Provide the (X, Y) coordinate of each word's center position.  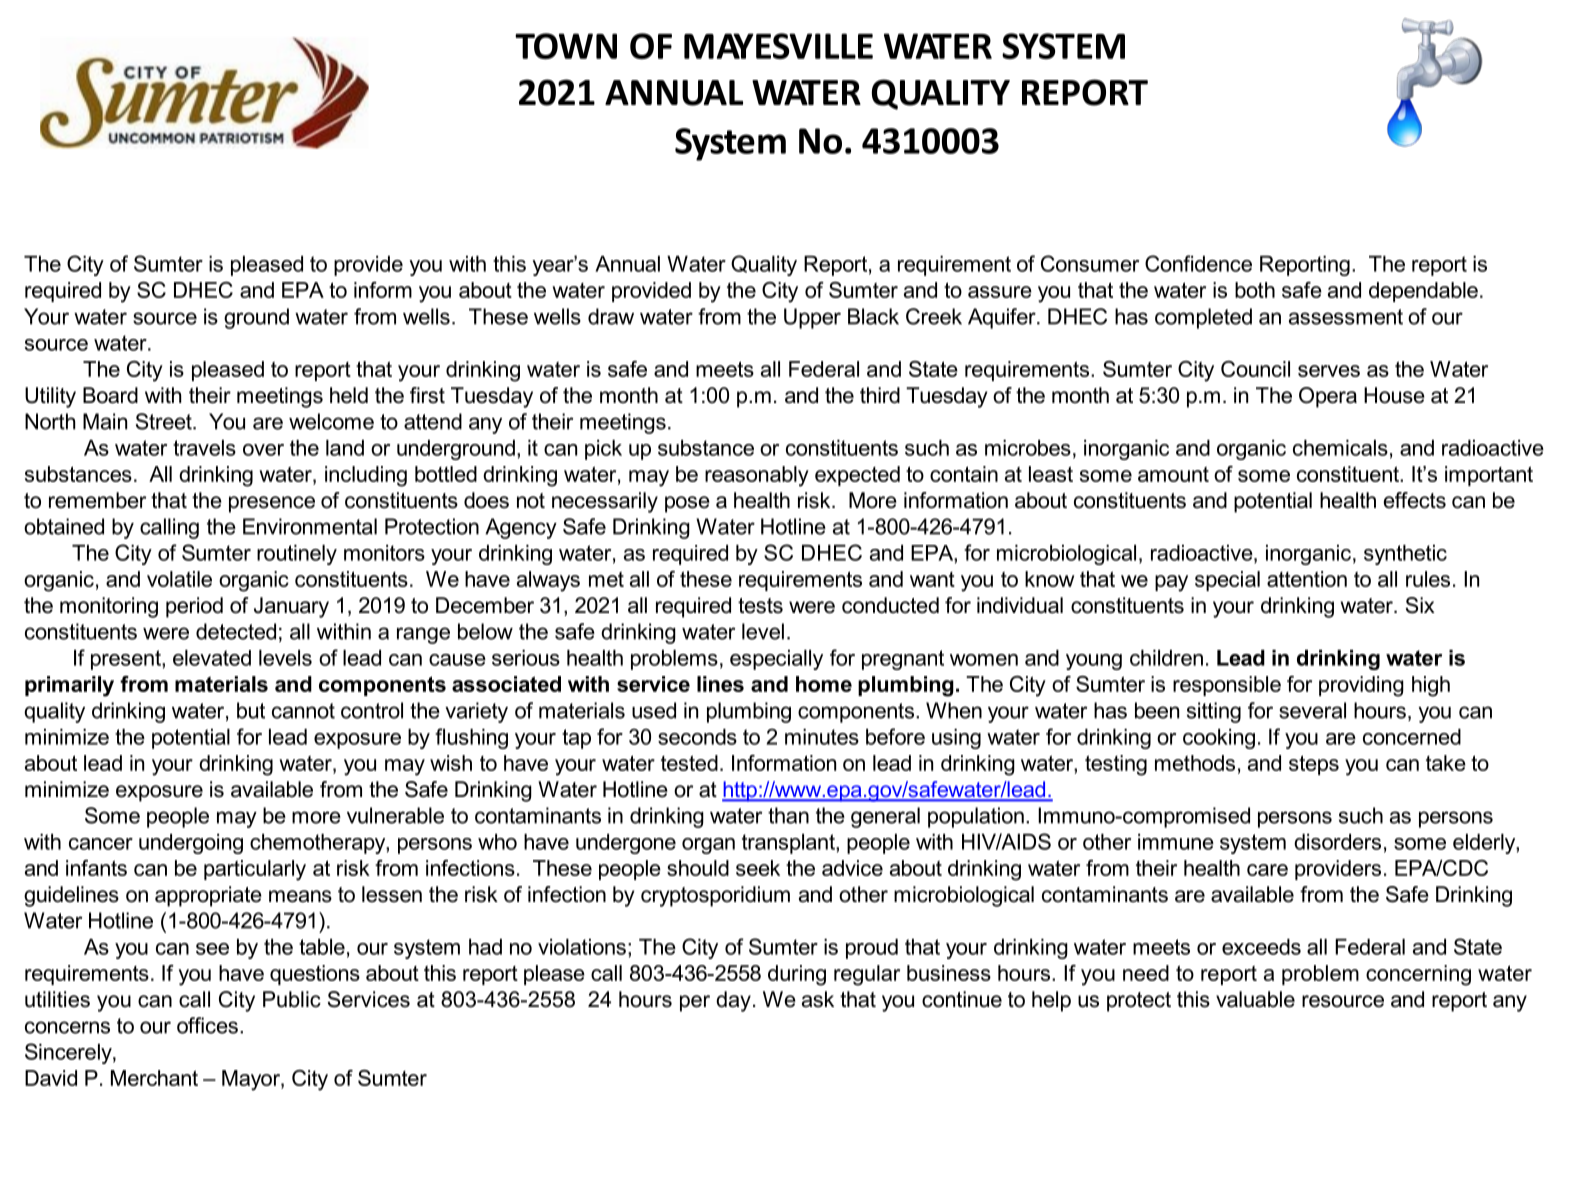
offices (207, 1025)
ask (818, 999)
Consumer (1090, 263)
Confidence (1198, 263)
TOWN (566, 46)
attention (1307, 579)
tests (760, 606)
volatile (179, 579)
